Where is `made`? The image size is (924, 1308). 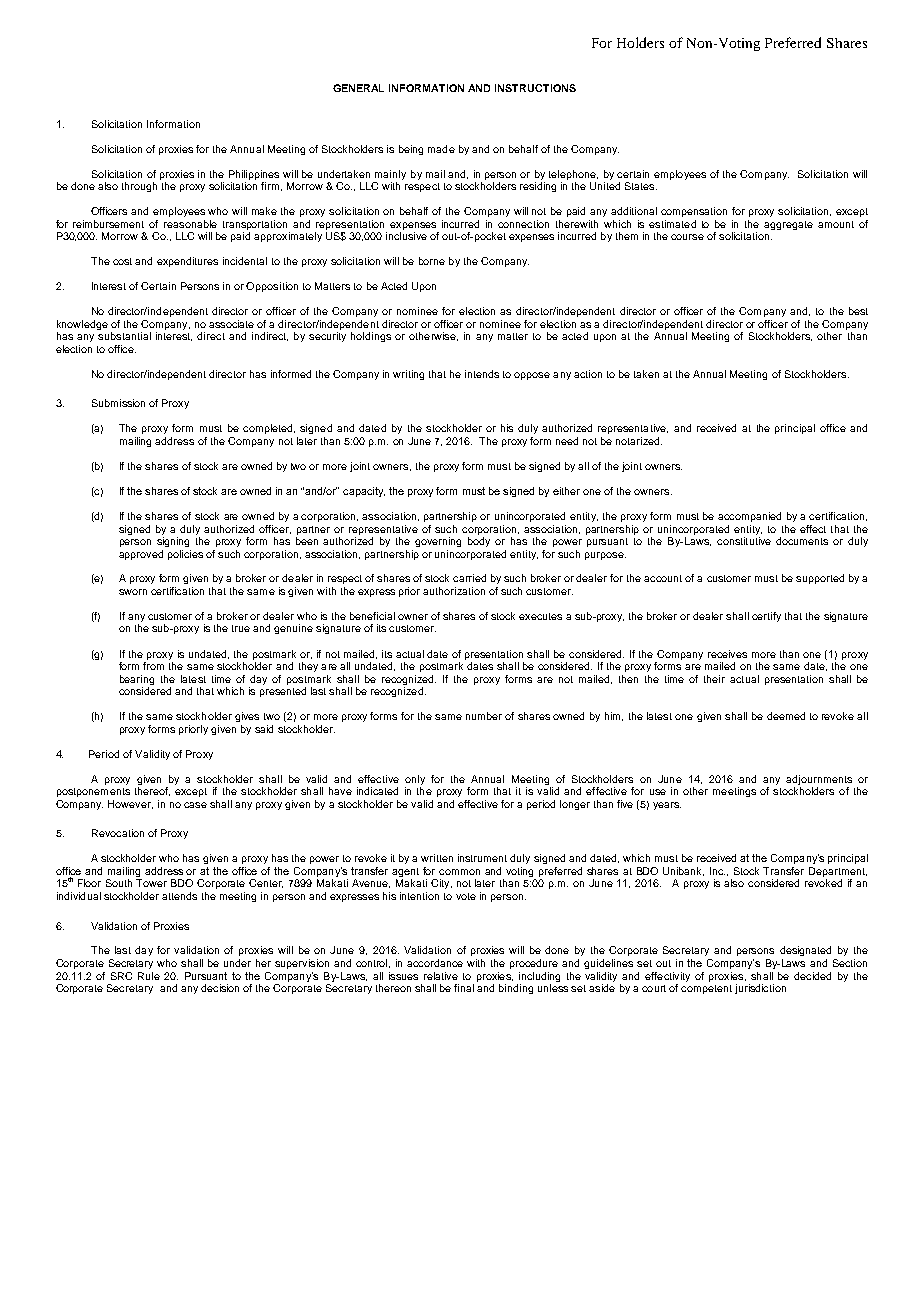
made is located at coordinates (441, 149).
